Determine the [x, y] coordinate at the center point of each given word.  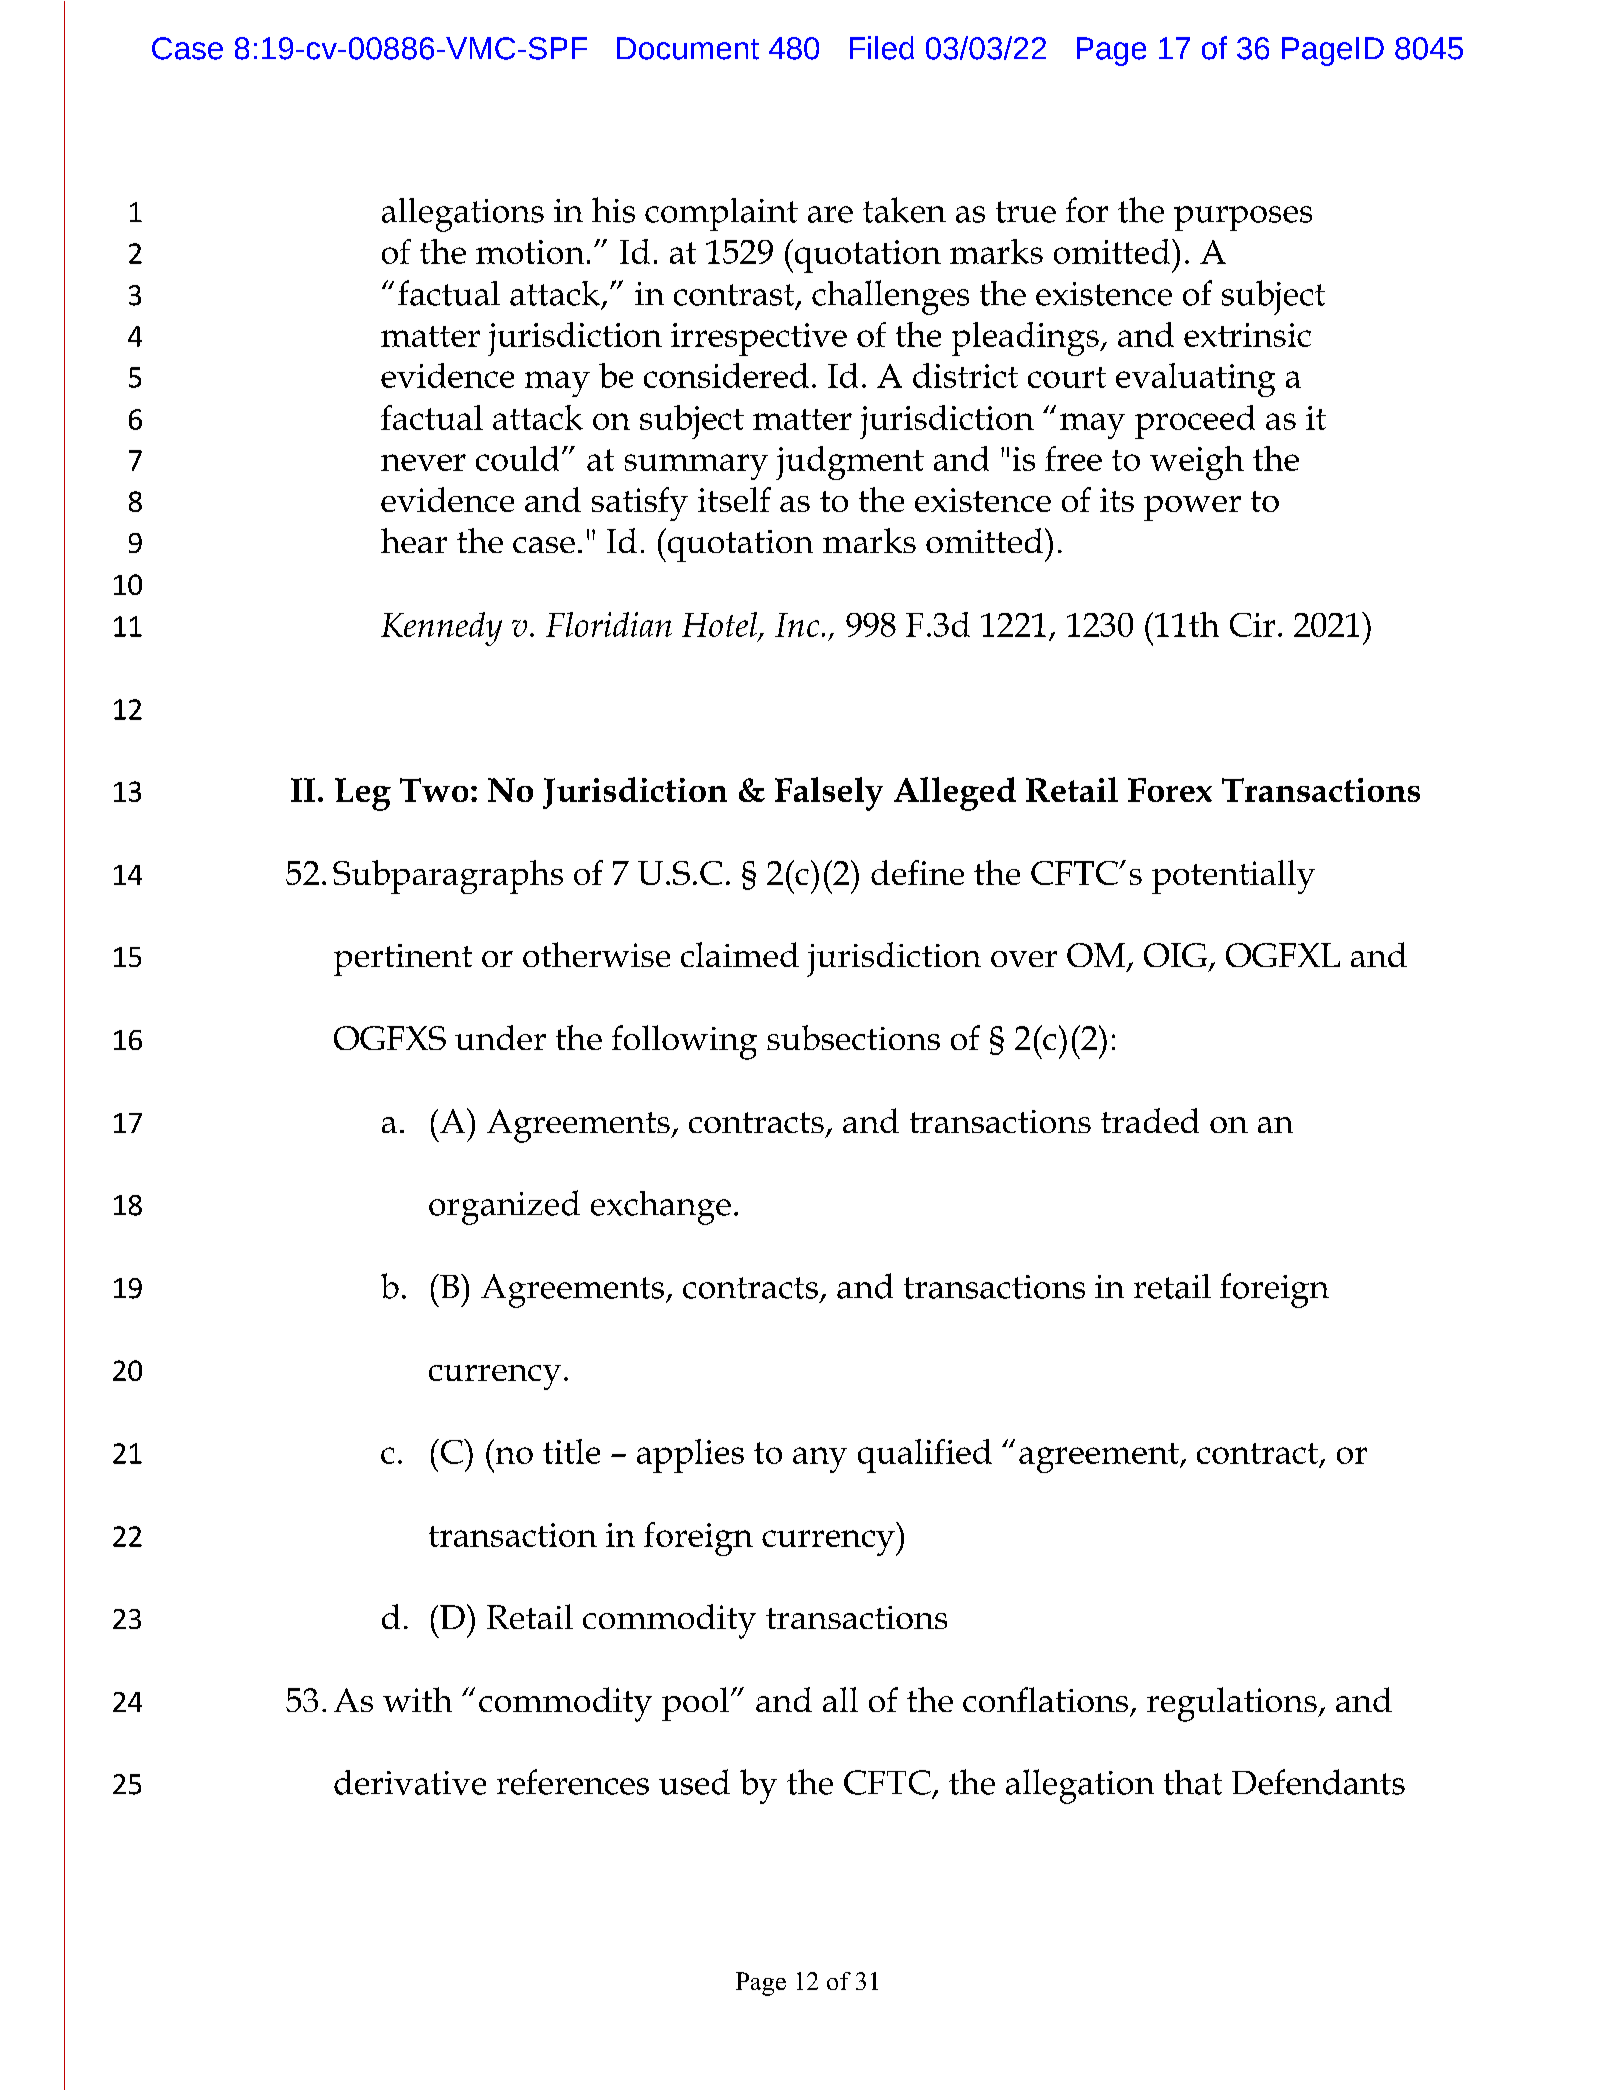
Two [434, 790]
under [500, 1037]
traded [1150, 1120]
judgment [850, 463]
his [613, 210]
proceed [1195, 422]
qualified [925, 1456]
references [573, 1782]
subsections [853, 1037]
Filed [882, 48]
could [517, 458]
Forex [1170, 790]
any [820, 1460]
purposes [1243, 218]
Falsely [829, 794]
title [571, 1451]
